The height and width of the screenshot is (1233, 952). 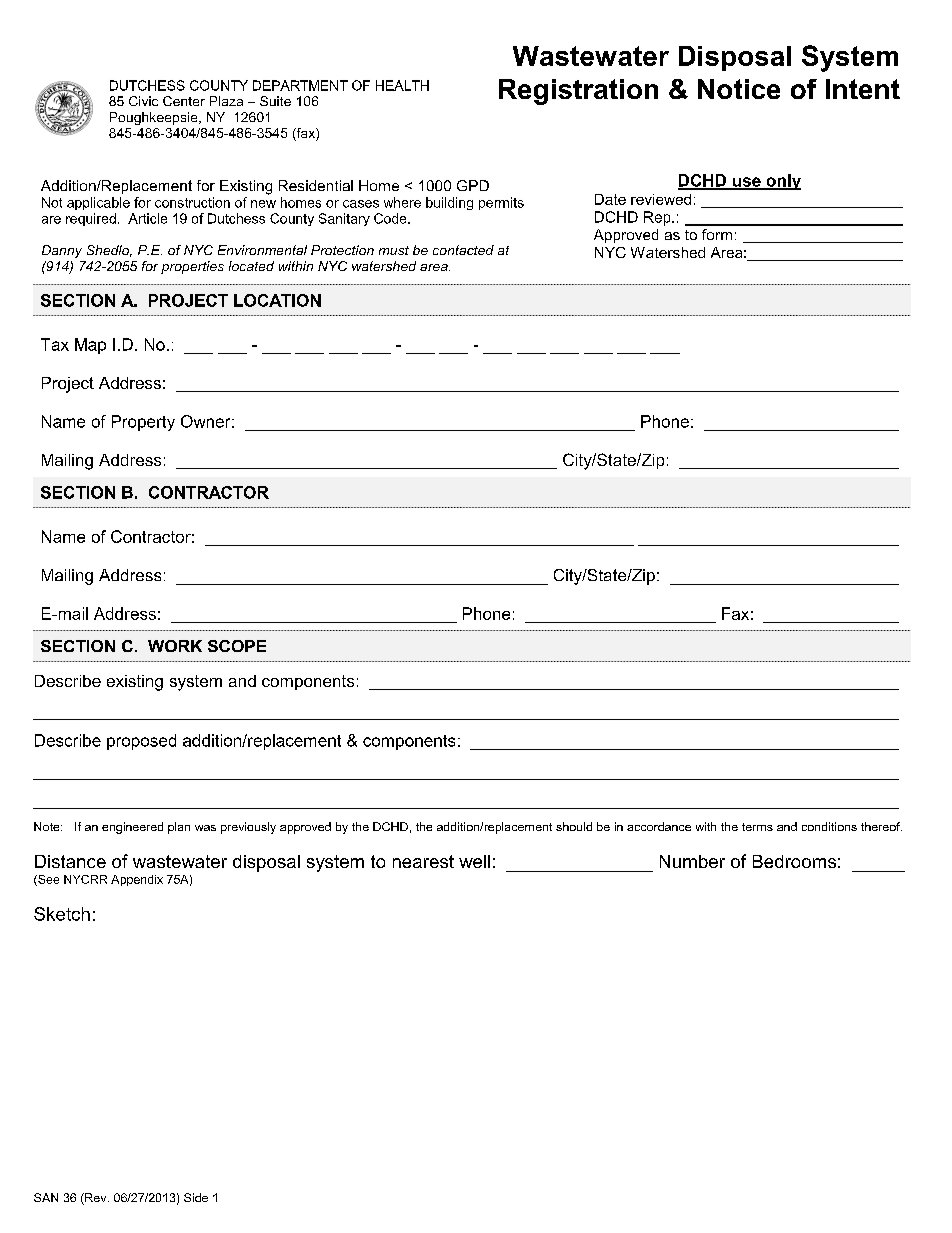 What do you see at coordinates (237, 646) in the screenshot?
I see `SCOPE` at bounding box center [237, 646].
